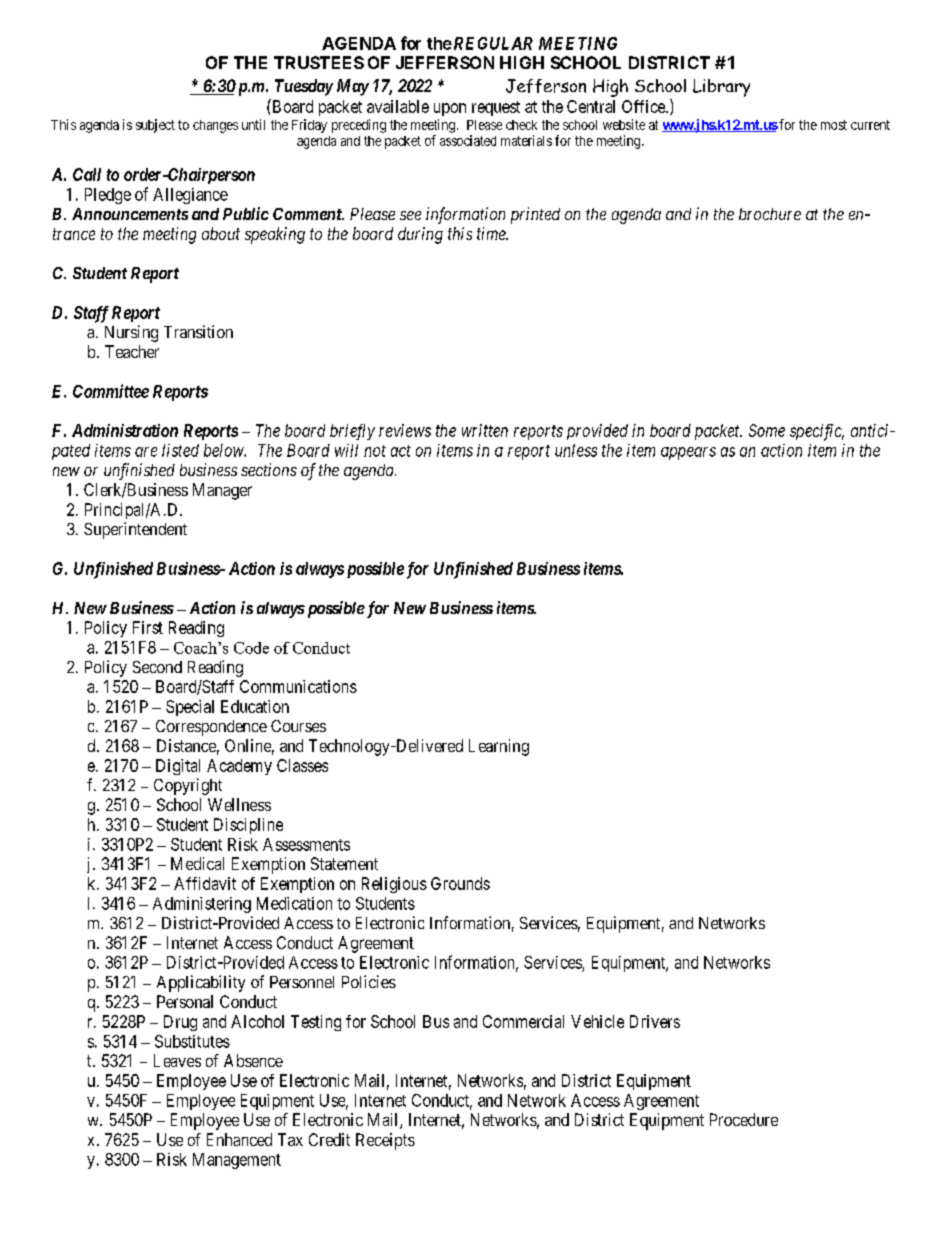 The image size is (952, 1233). Describe the element at coordinates (148, 627) in the image. I see `First` at that location.
